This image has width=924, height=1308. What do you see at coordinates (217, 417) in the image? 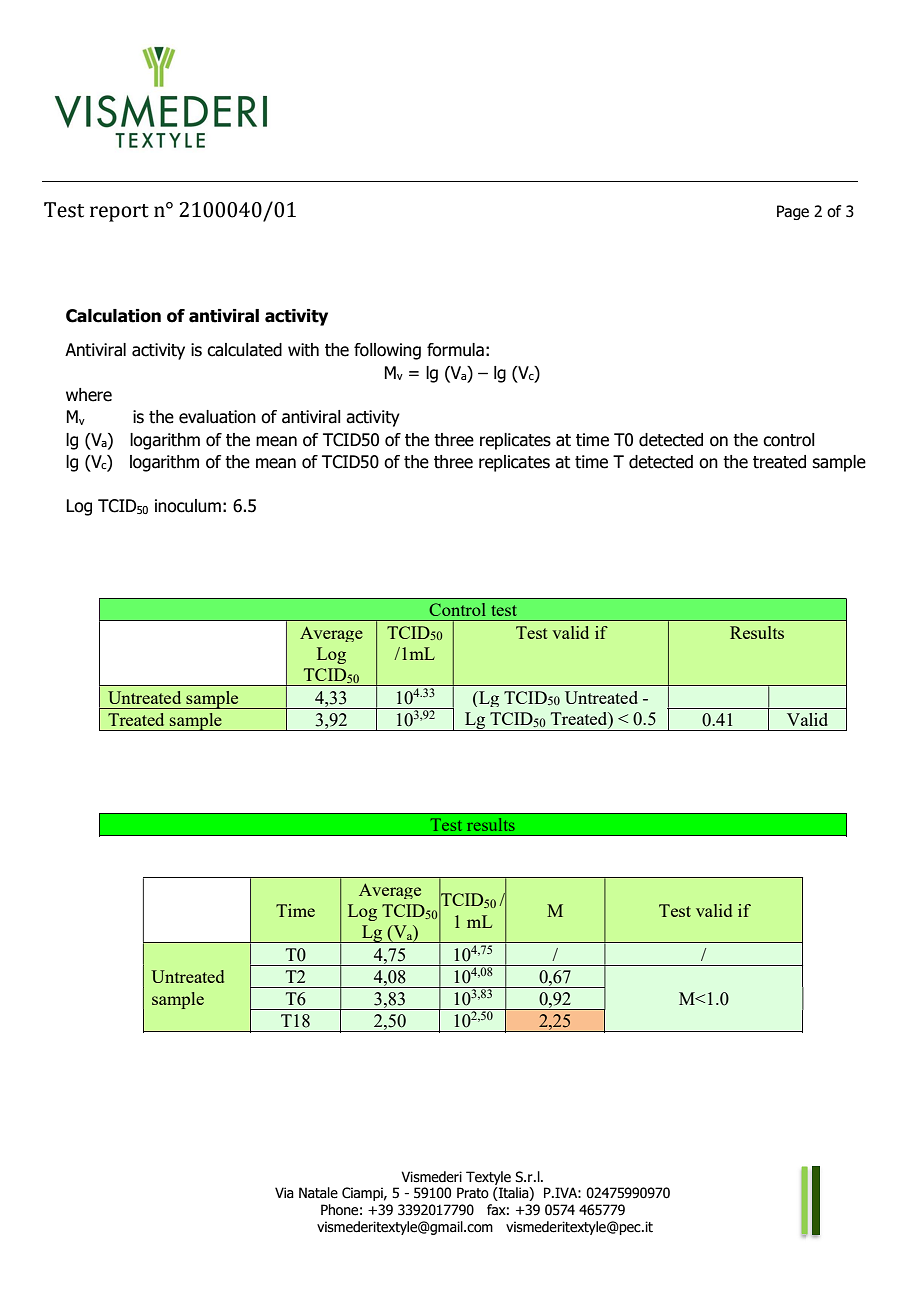
I see `evaluation` at bounding box center [217, 417].
